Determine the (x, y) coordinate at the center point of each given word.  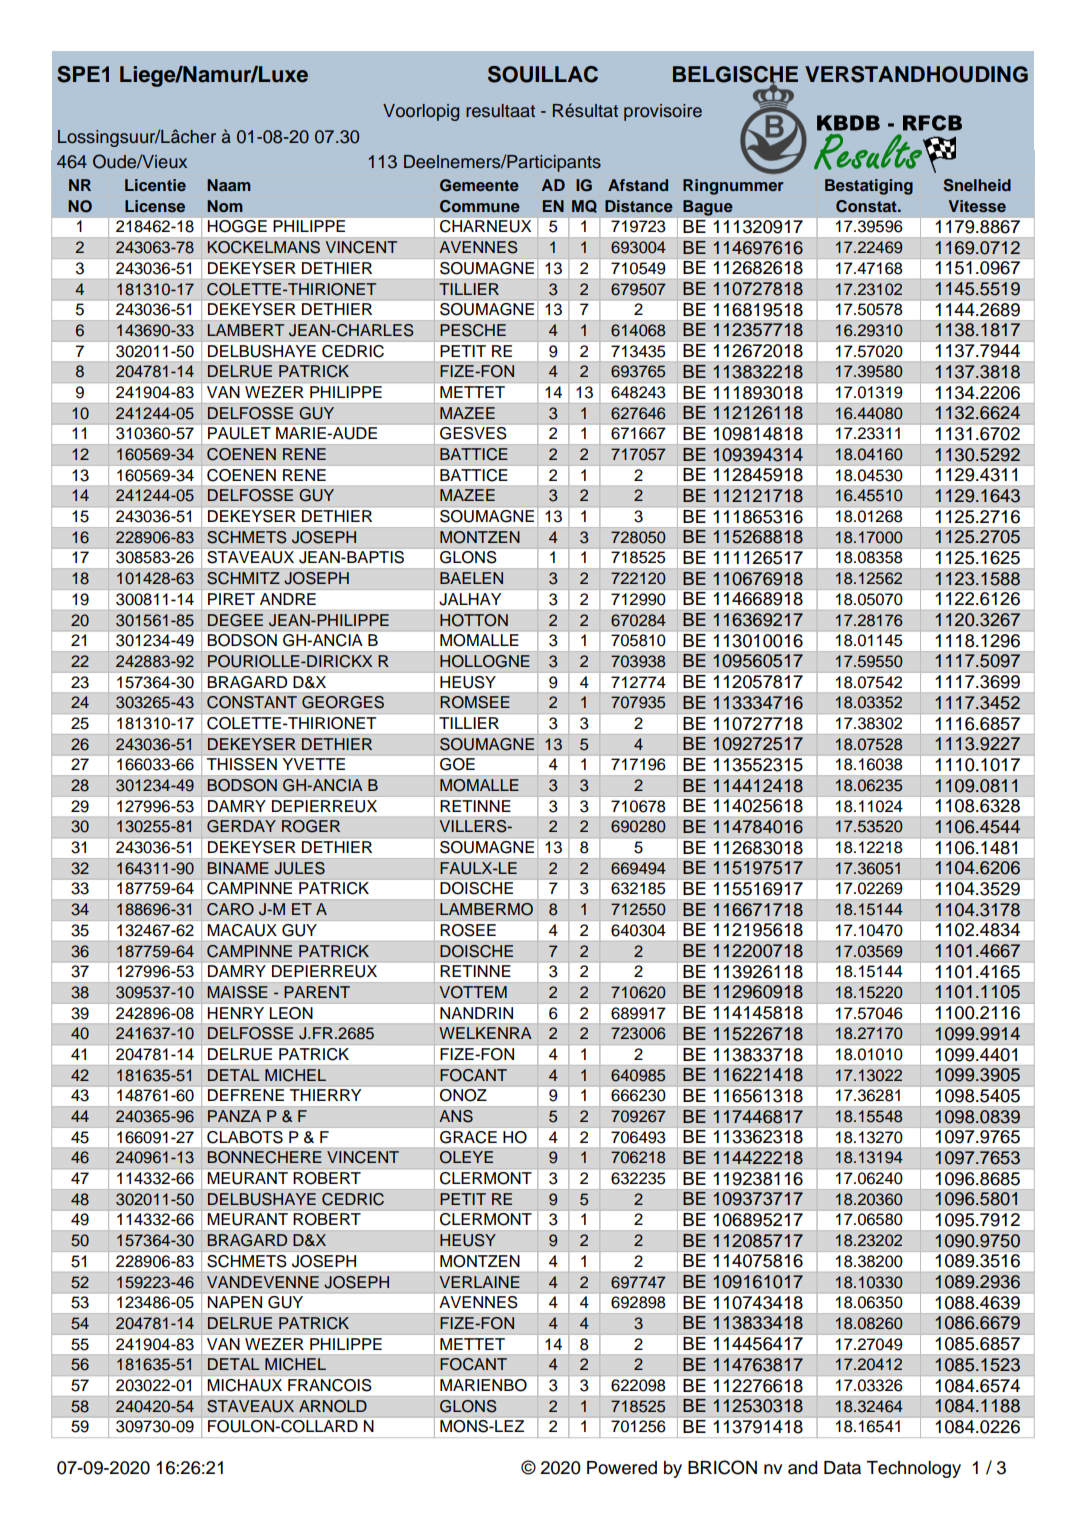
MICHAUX (245, 1385)
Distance (639, 206)
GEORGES (343, 702)
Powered (622, 1468)
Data (842, 1468)
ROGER (311, 826)
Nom (225, 206)
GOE (457, 764)
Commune (480, 206)
